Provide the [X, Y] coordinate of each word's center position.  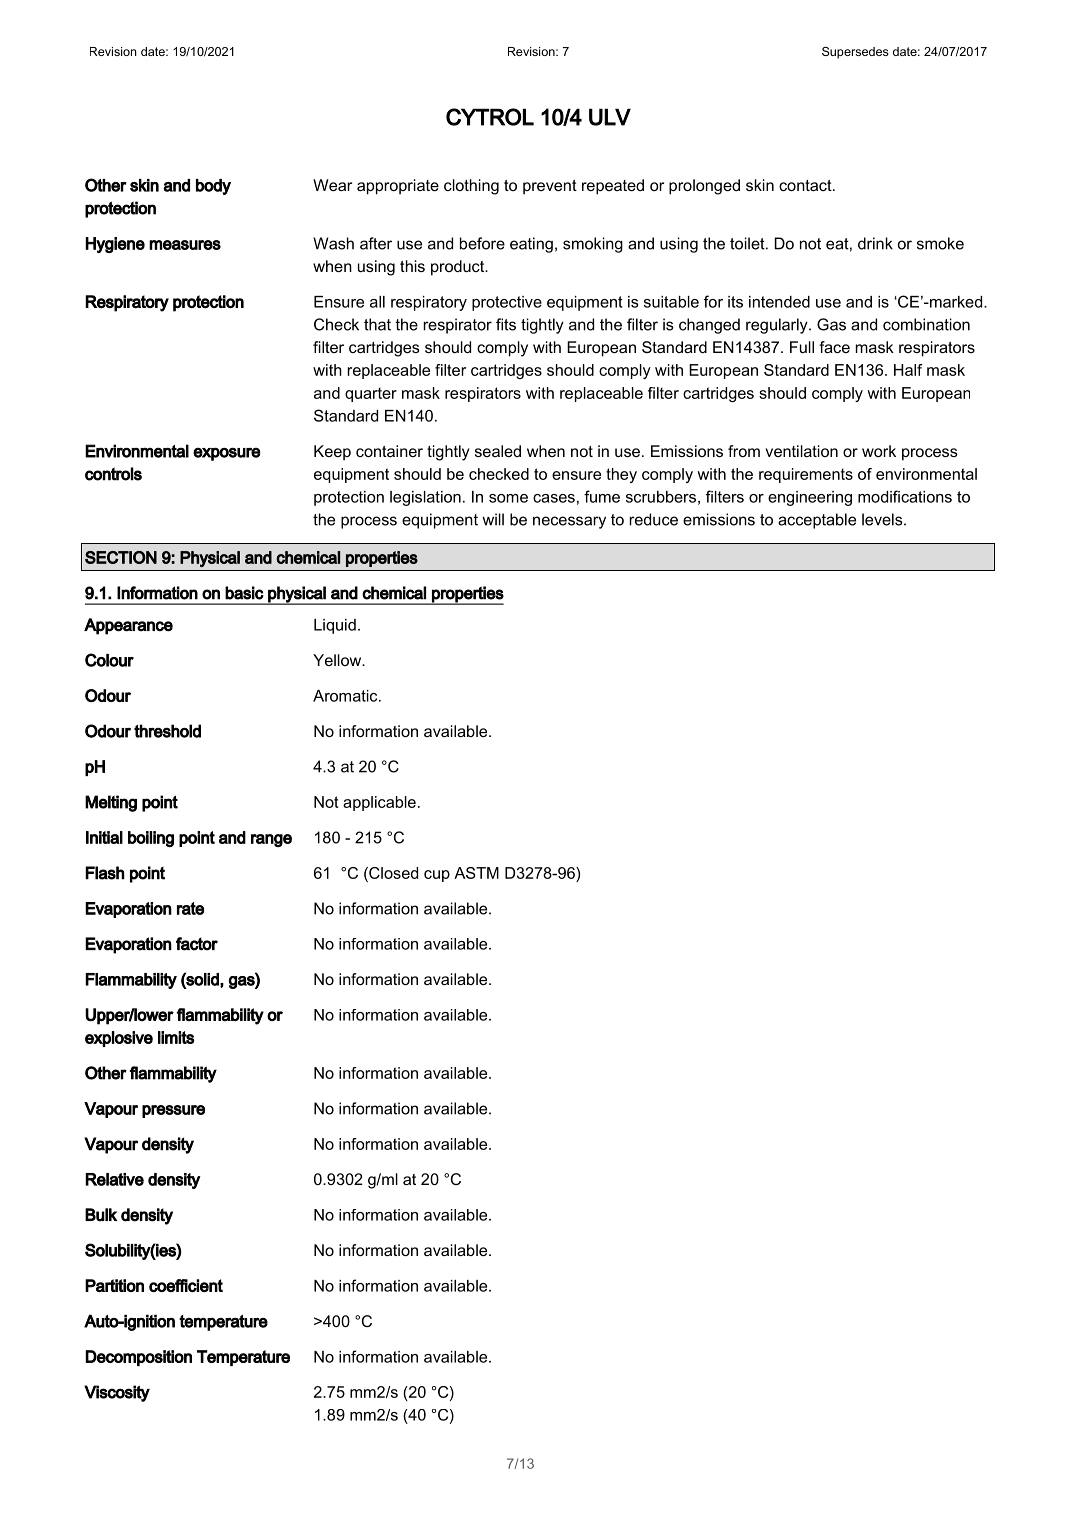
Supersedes [855, 53]
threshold [167, 731]
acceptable [817, 521]
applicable [379, 803]
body [213, 187]
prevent [550, 187]
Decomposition [138, 1358]
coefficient [186, 1285]
